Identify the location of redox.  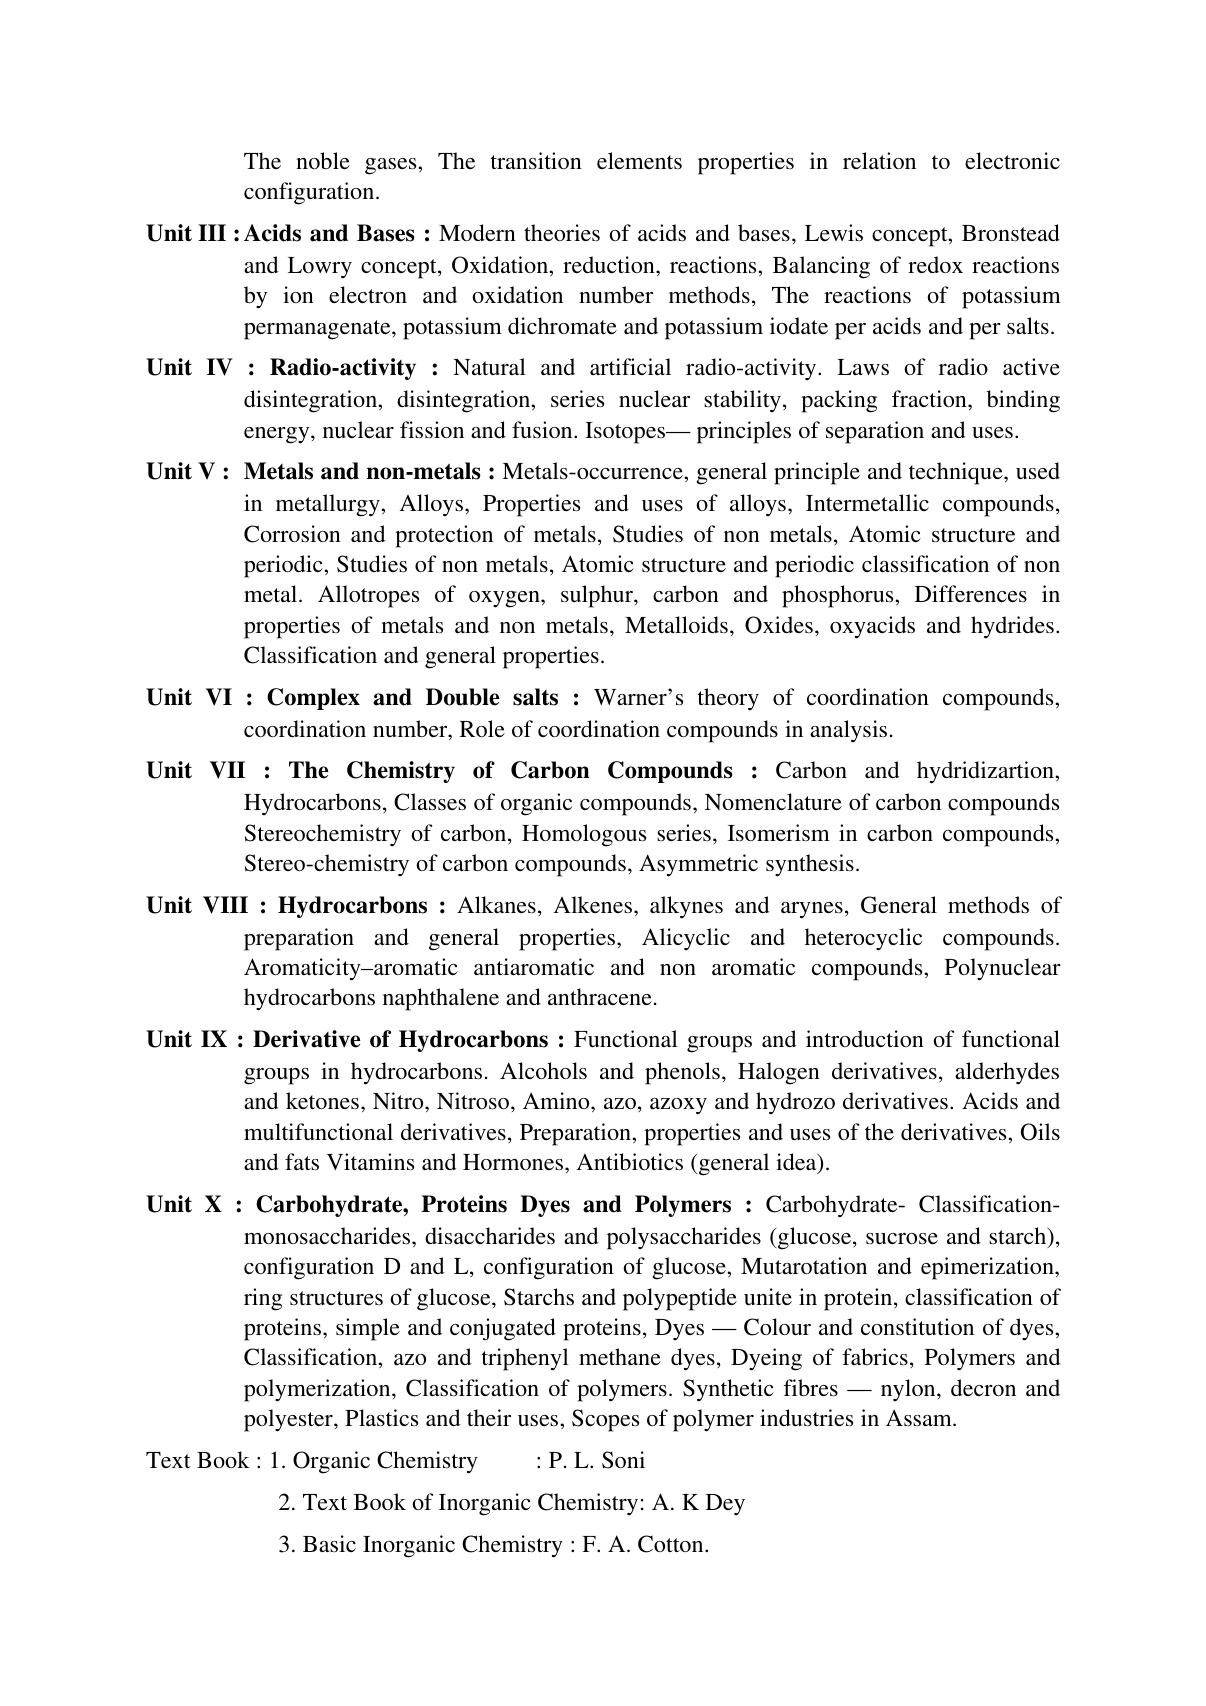
(935, 264).
